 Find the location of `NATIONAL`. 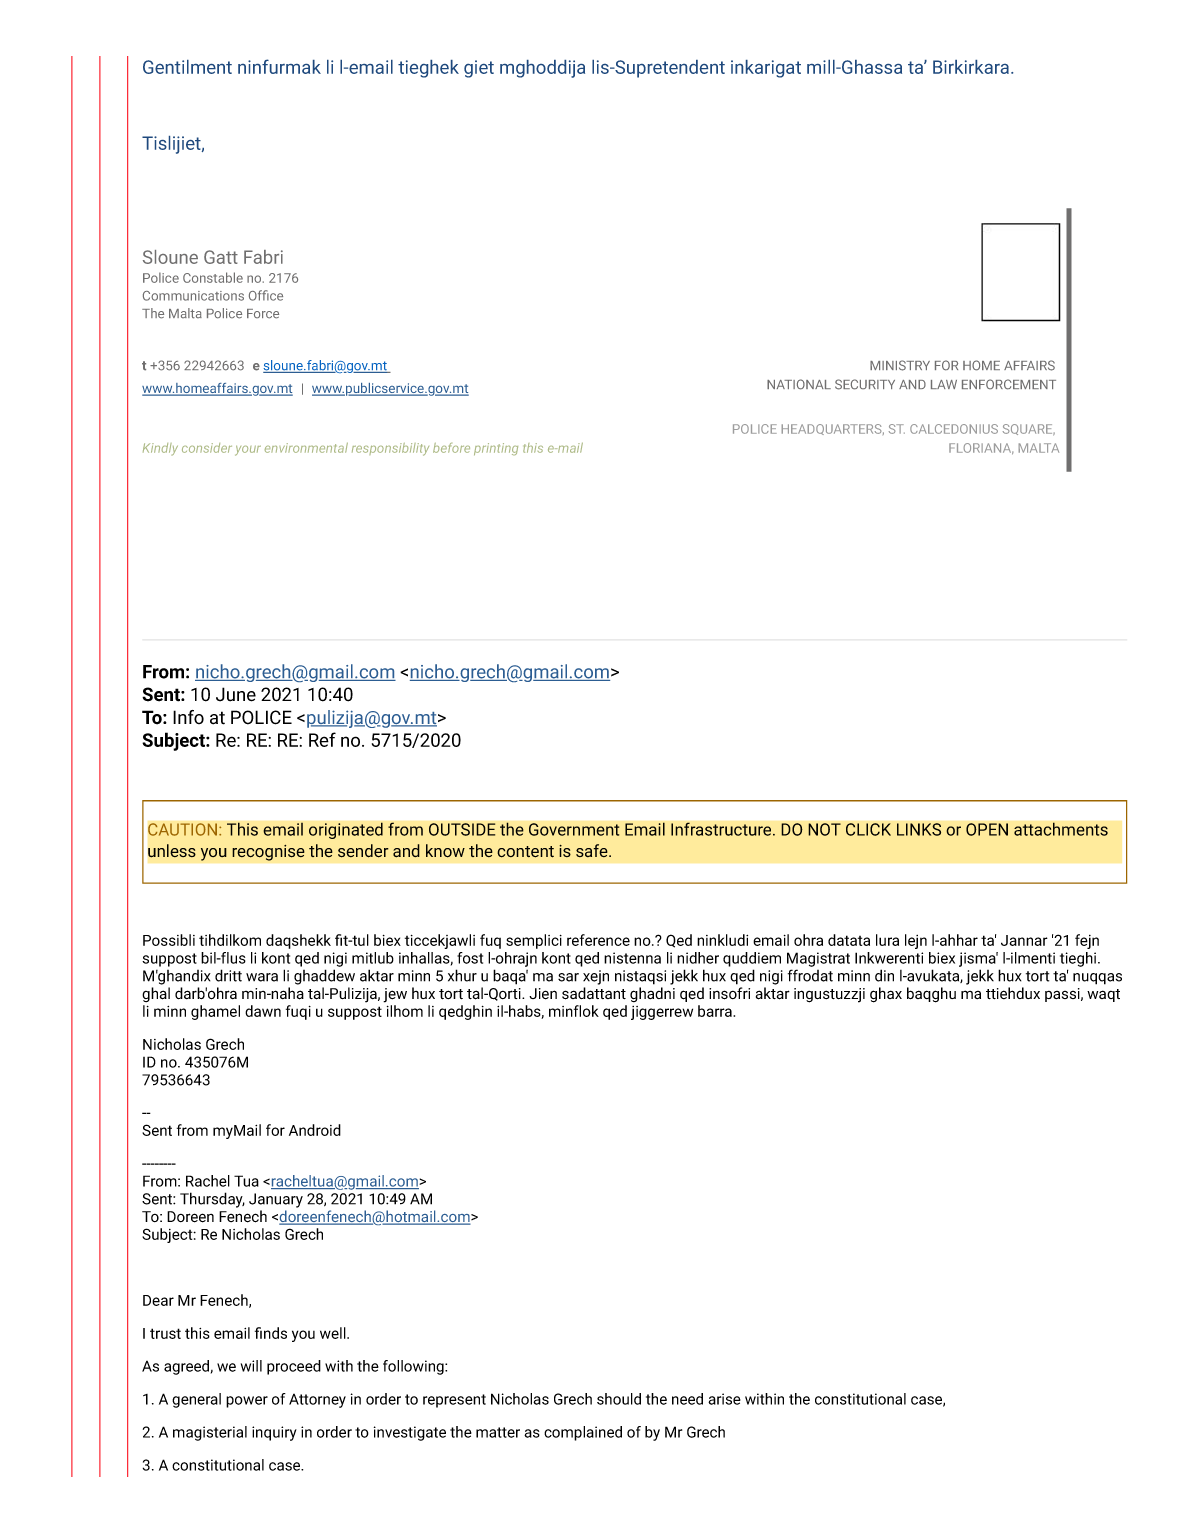

NATIONAL is located at coordinates (799, 384).
